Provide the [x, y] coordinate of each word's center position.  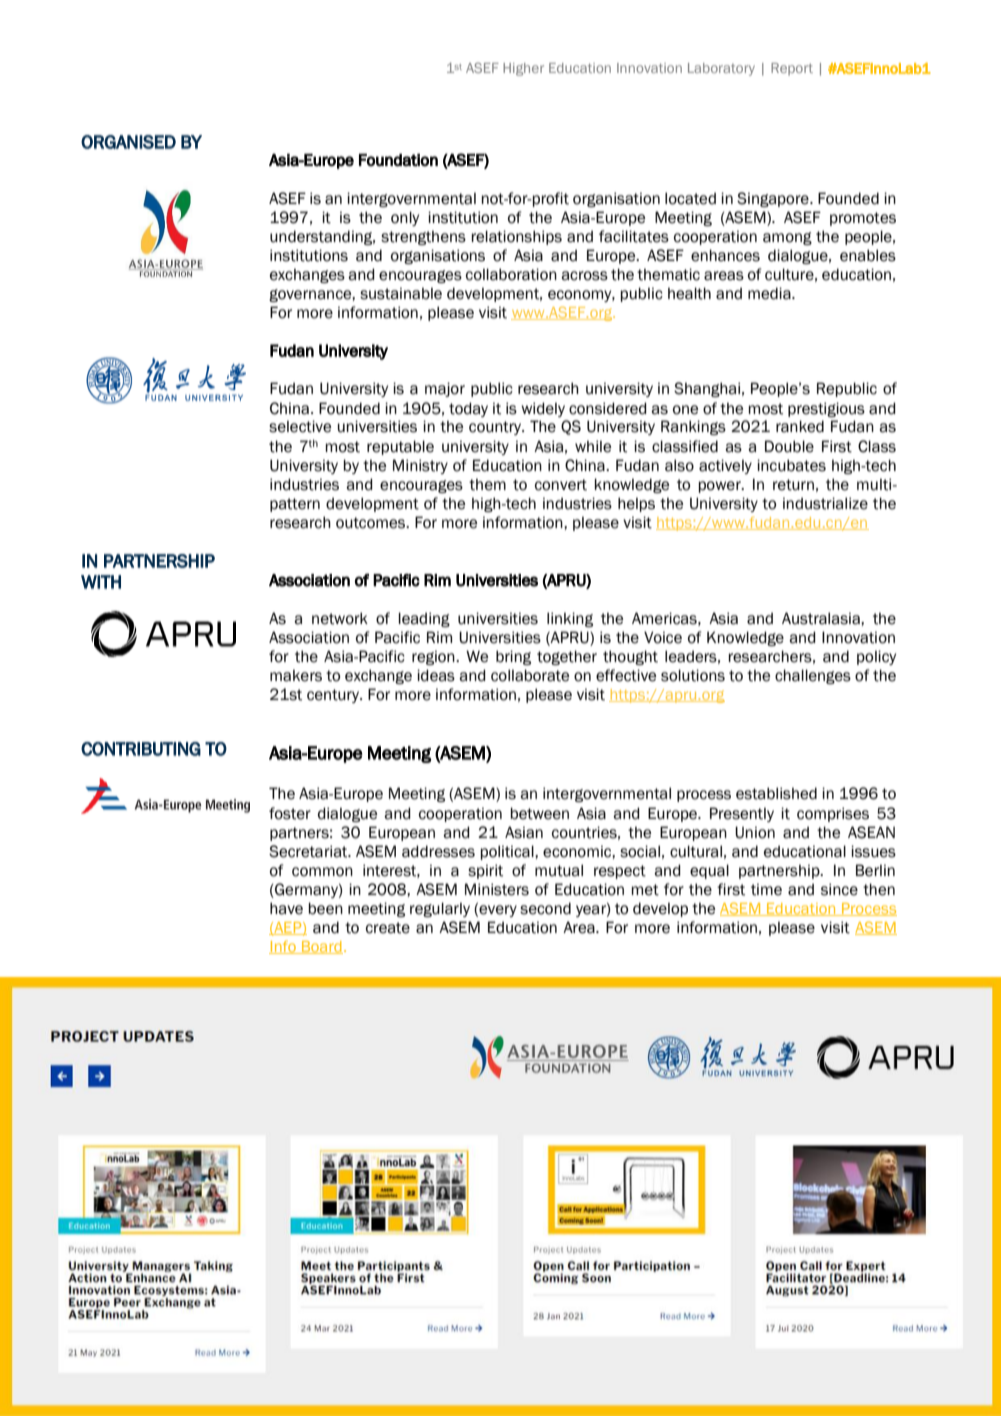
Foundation [398, 160]
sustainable [401, 293]
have [286, 908]
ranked [800, 426]
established [776, 793]
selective [300, 426]
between [540, 813]
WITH [101, 582]
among [787, 238]
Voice [663, 637]
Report [792, 69]
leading [424, 619]
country [496, 428]
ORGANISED [128, 142]
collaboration [511, 274]
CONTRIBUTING [141, 749]
